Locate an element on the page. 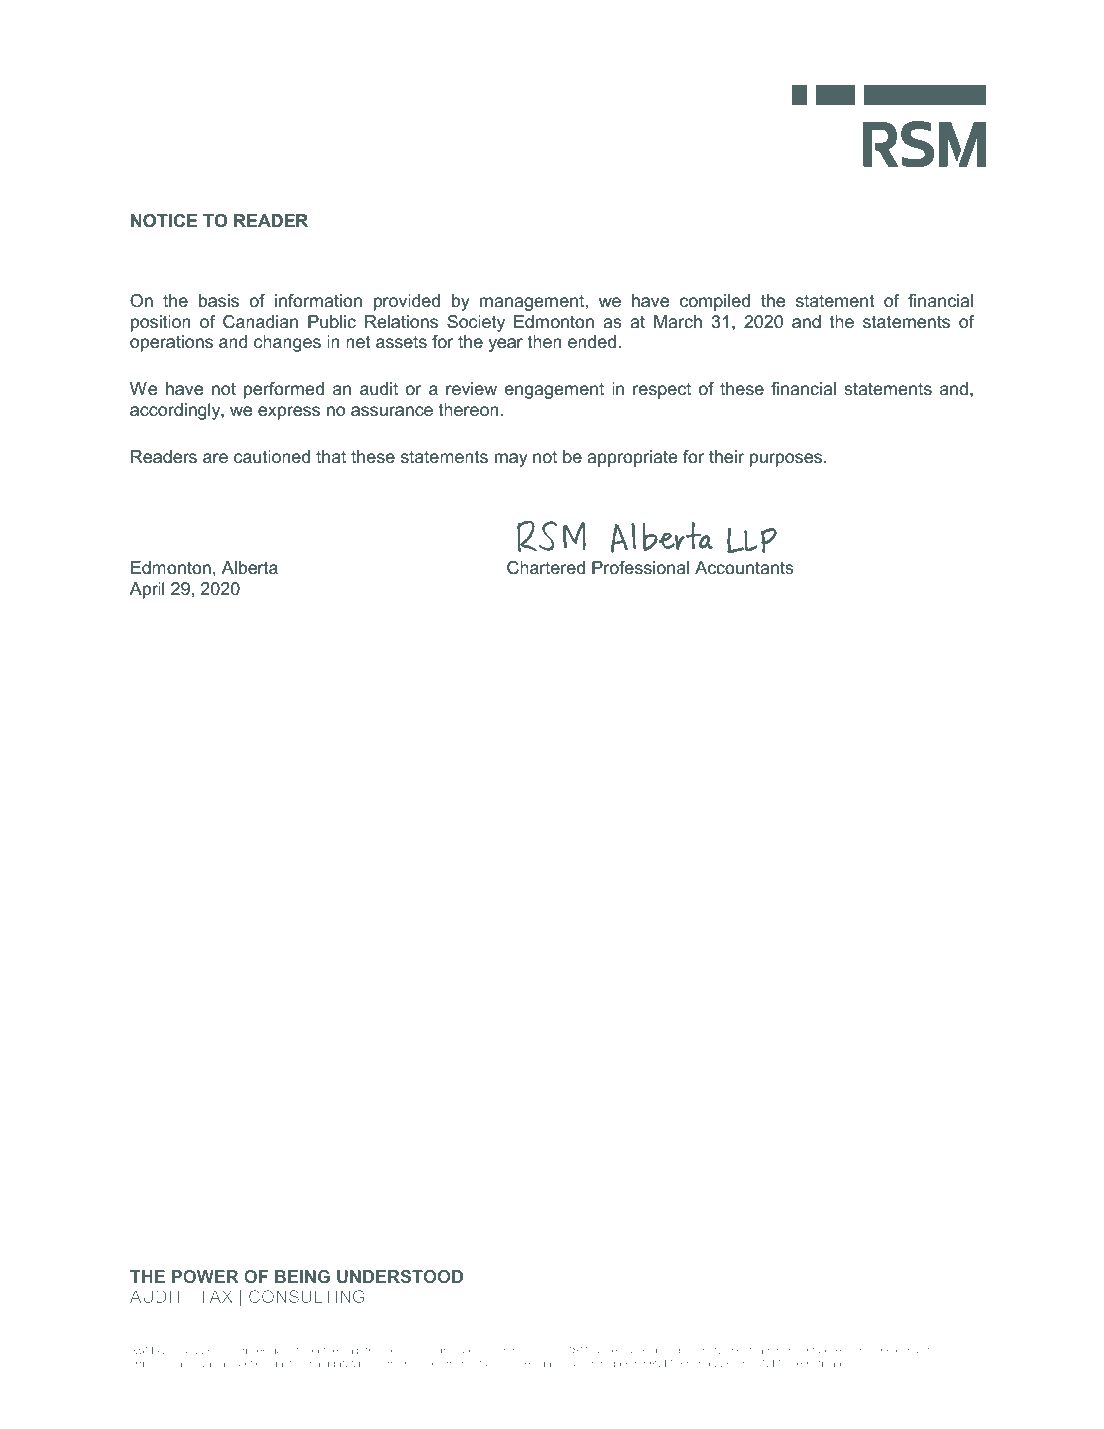 This page has height=1429, width=1104. POWER is located at coordinates (205, 1276).
